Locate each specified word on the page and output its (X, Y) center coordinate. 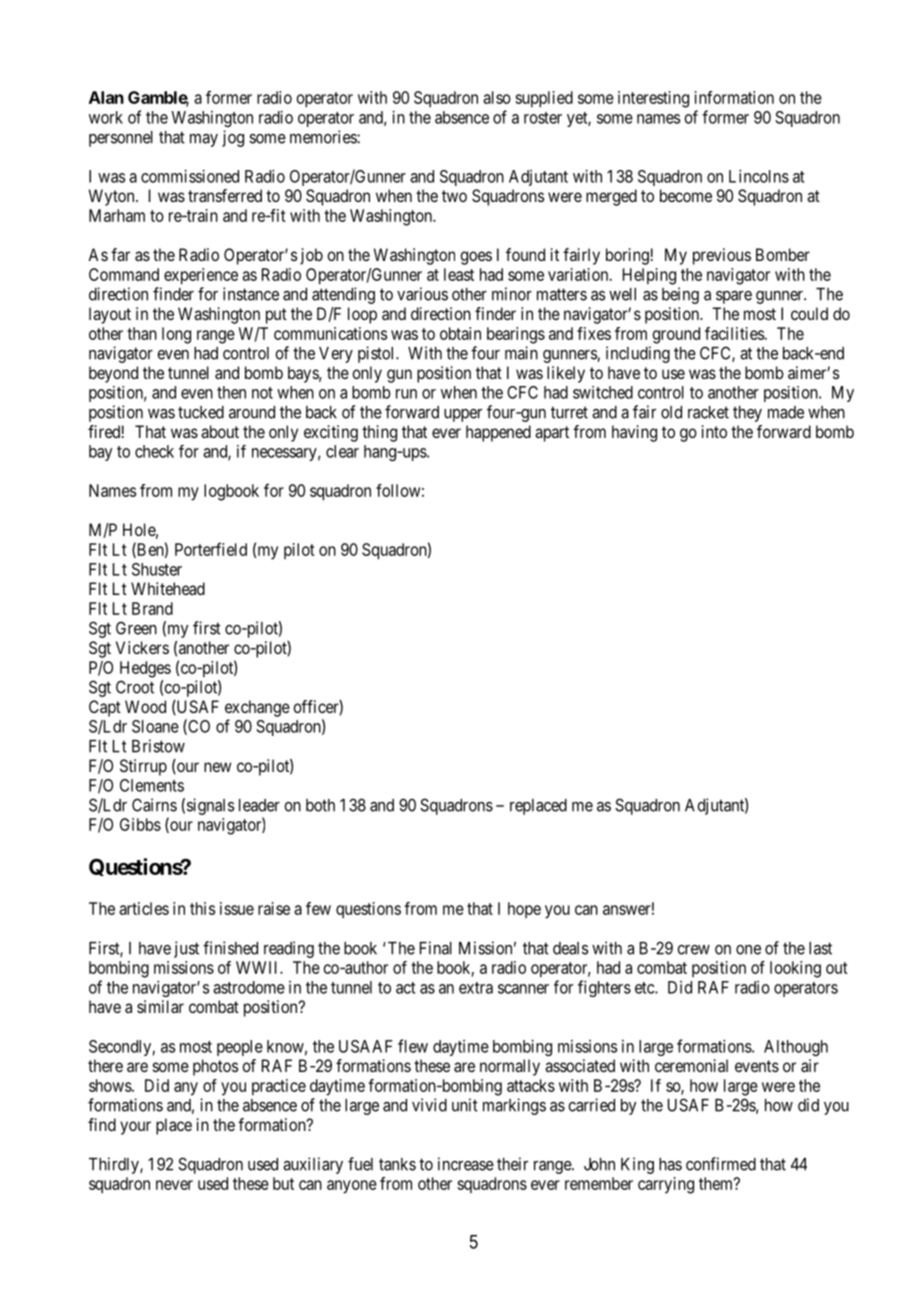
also (497, 97)
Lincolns (759, 176)
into (714, 431)
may (204, 140)
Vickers (142, 647)
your (135, 1128)
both (320, 805)
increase (466, 1164)
